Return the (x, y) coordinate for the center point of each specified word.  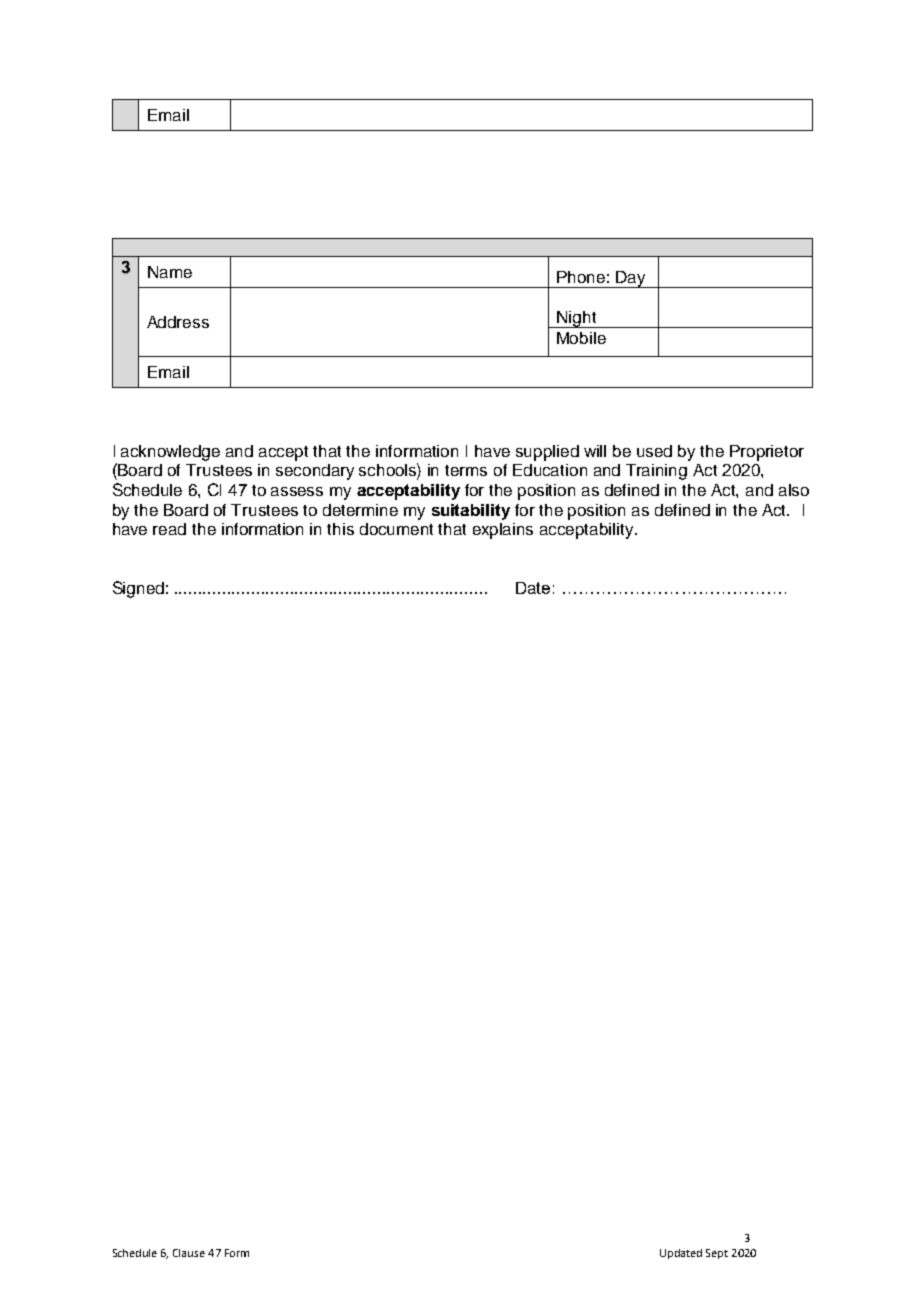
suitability (471, 512)
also (794, 490)
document (396, 529)
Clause (189, 1253)
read (169, 529)
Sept (717, 1254)
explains (503, 531)
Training (656, 472)
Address (178, 322)
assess (297, 491)
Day (631, 279)
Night (577, 319)
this (340, 529)
